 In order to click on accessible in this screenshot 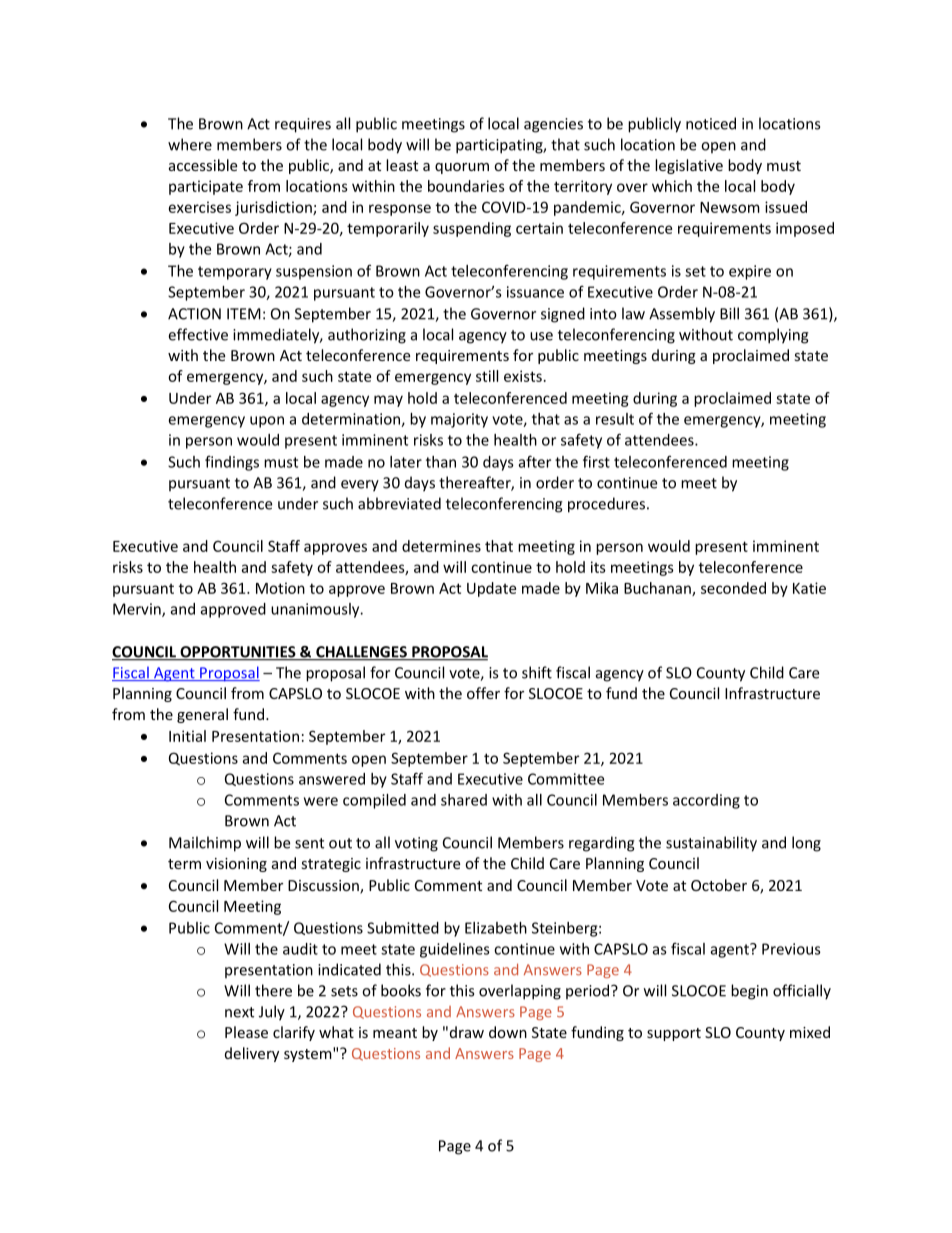, I will do `click(203, 165)`.
